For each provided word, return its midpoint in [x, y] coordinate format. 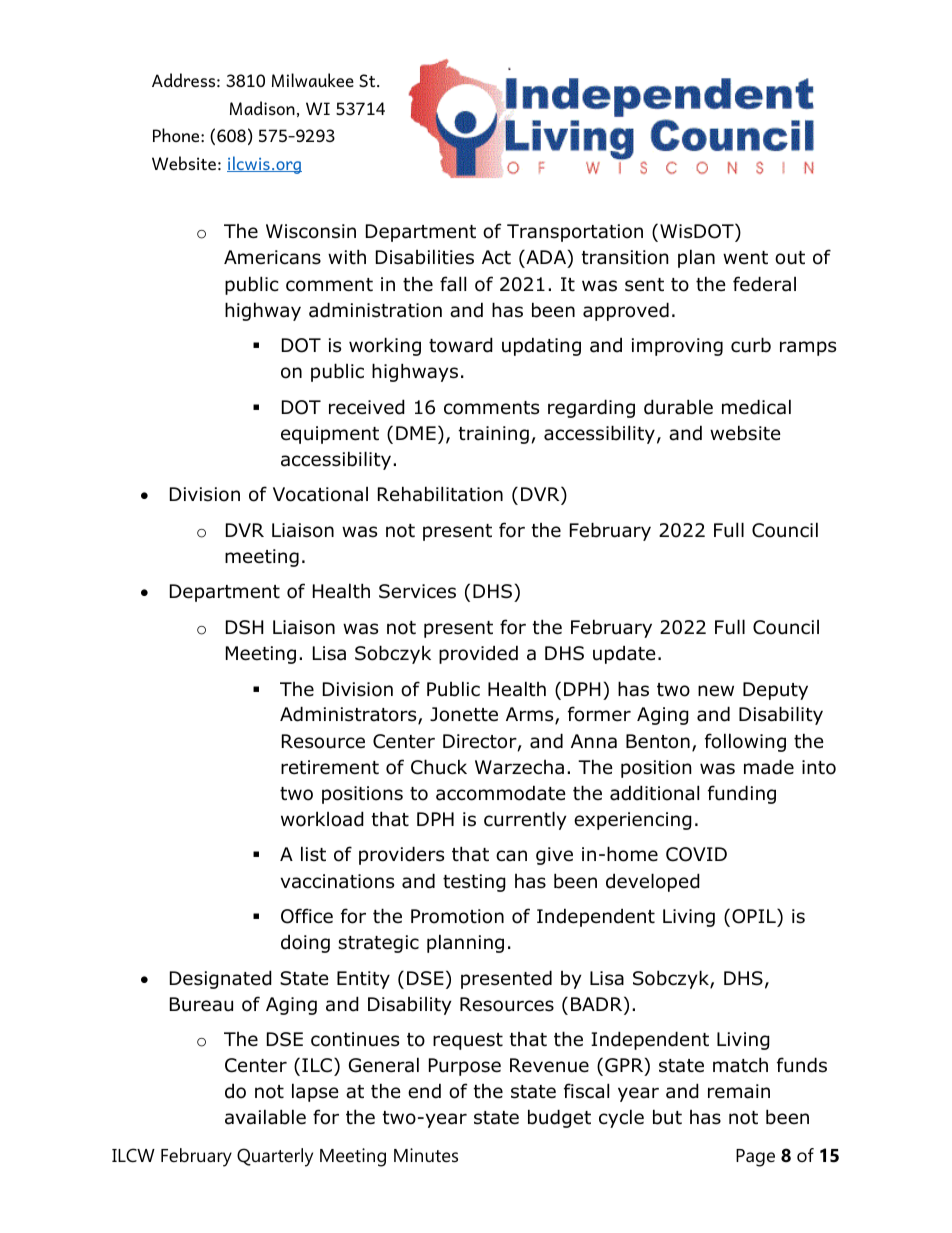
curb [751, 345]
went [745, 258]
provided [478, 654]
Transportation [575, 233]
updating [541, 346]
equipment [330, 435]
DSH [245, 627]
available [265, 1117]
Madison [262, 108]
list [313, 854]
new [716, 691]
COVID [696, 854]
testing [474, 883]
